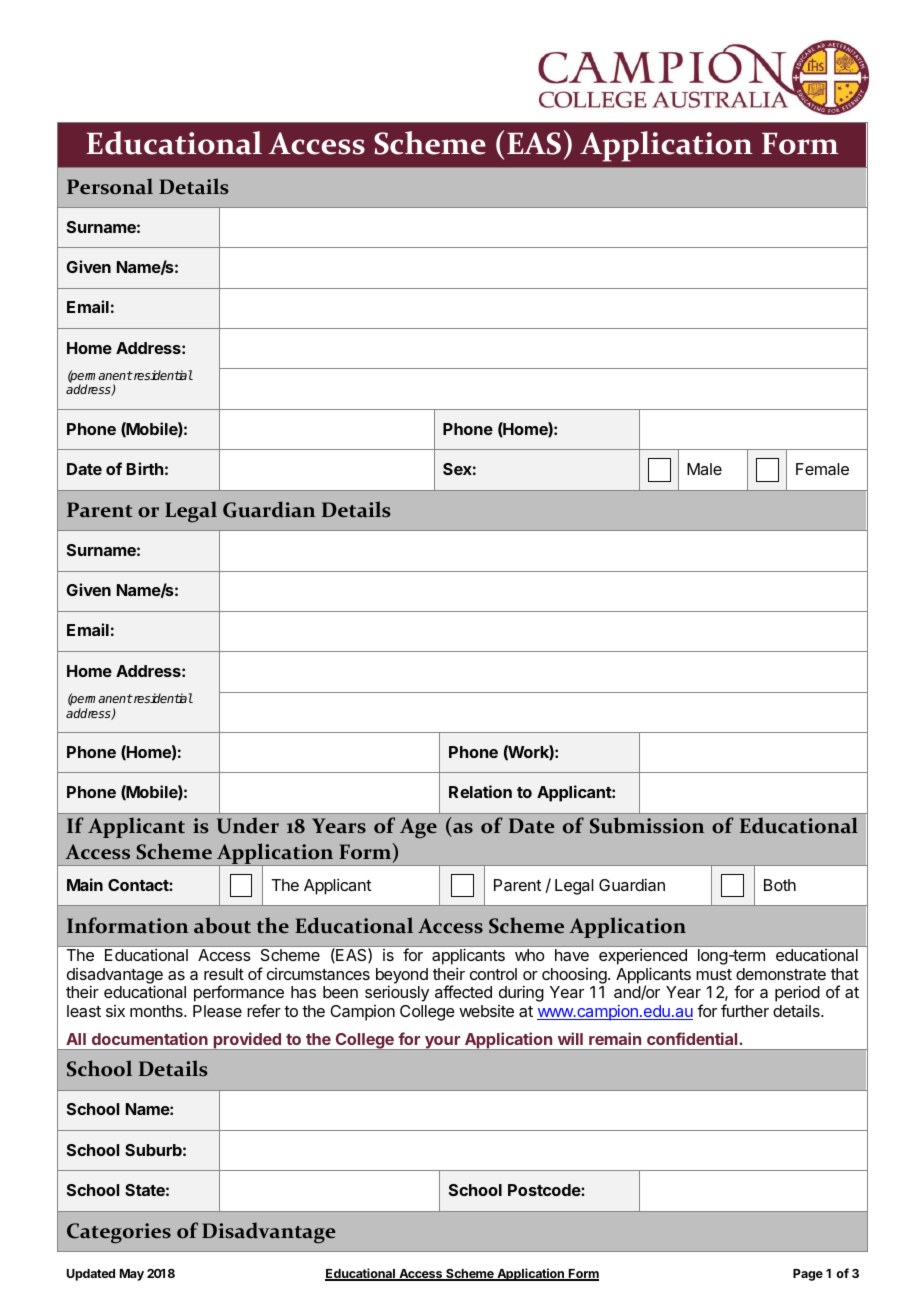 The height and width of the page is (1308, 924). I want to click on demonstrate, so click(781, 974).
